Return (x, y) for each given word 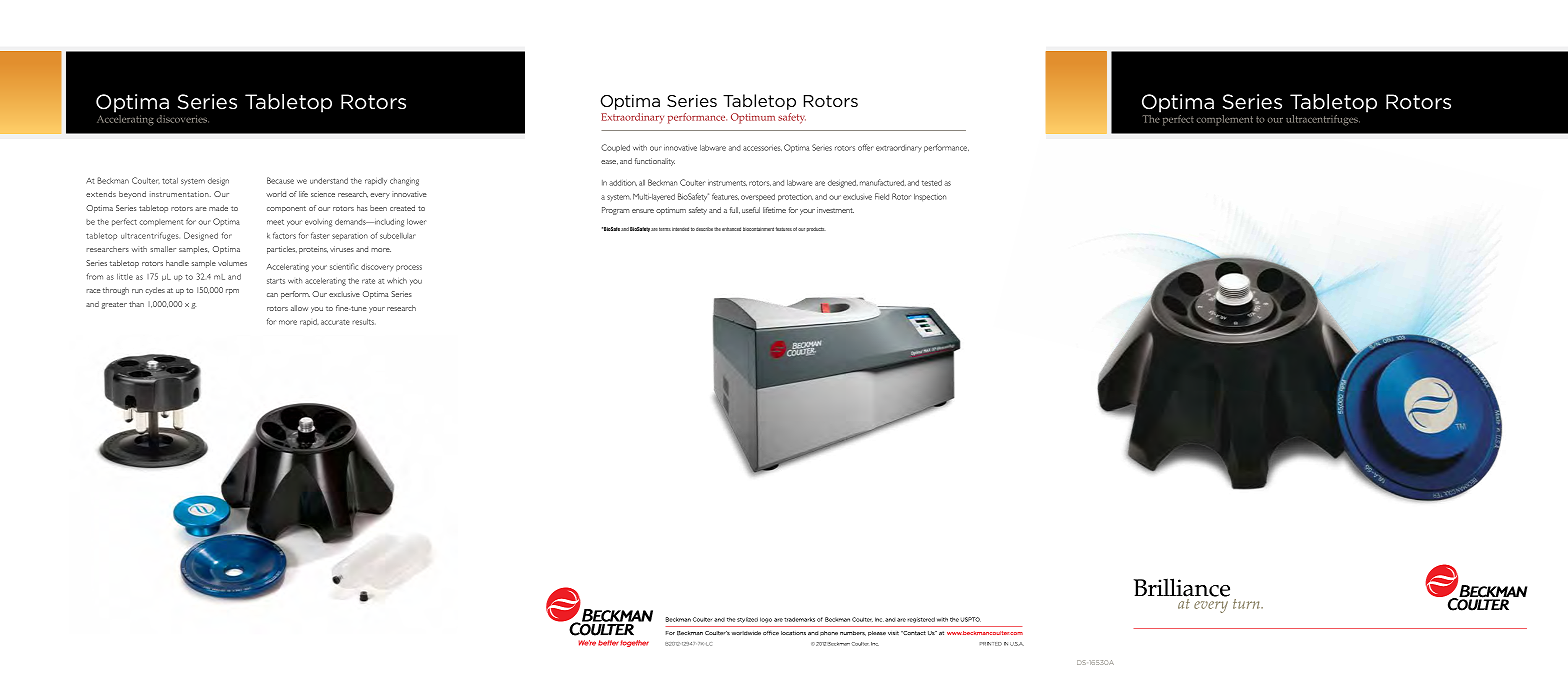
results (364, 322)
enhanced (731, 229)
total (170, 181)
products (816, 229)
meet (275, 222)
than (136, 304)
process (409, 268)
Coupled (615, 148)
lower (416, 222)
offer (865, 147)
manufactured (883, 182)
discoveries (183, 119)
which (397, 281)
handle (177, 263)
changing (404, 182)
